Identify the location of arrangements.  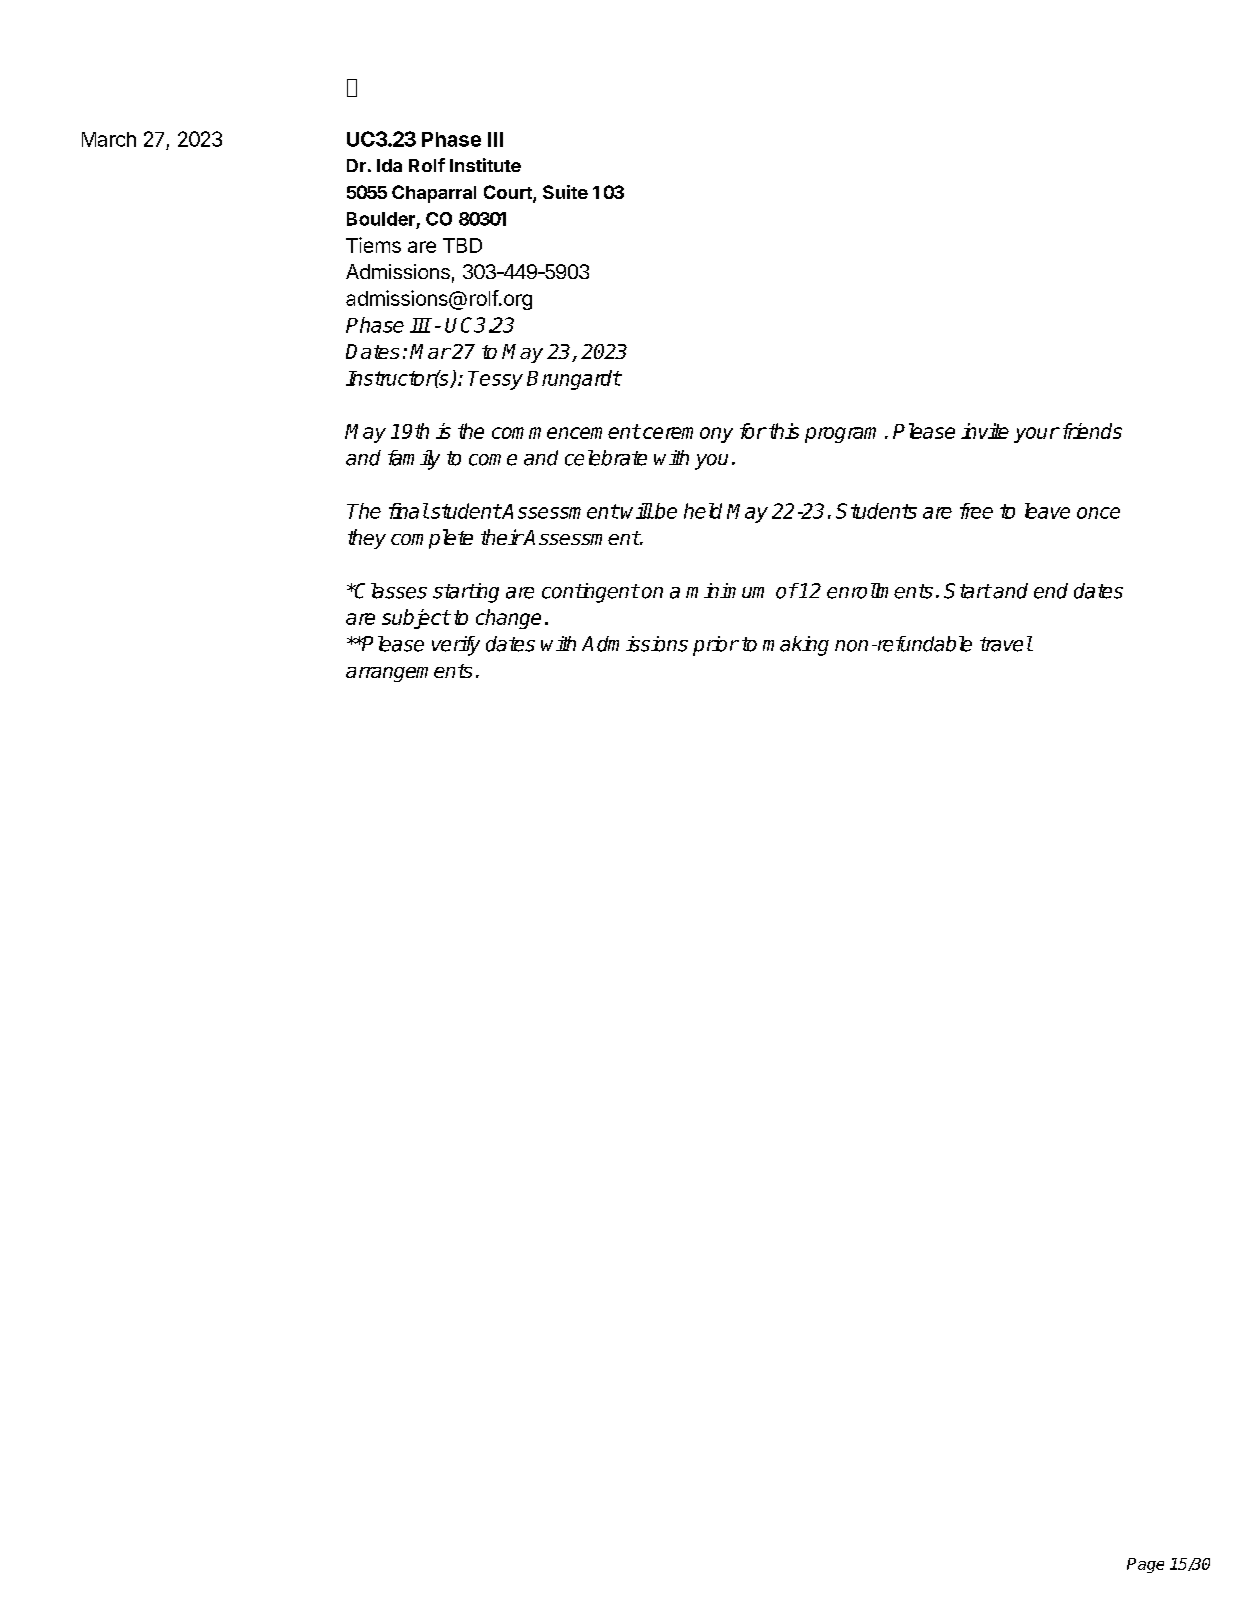
(409, 673).
